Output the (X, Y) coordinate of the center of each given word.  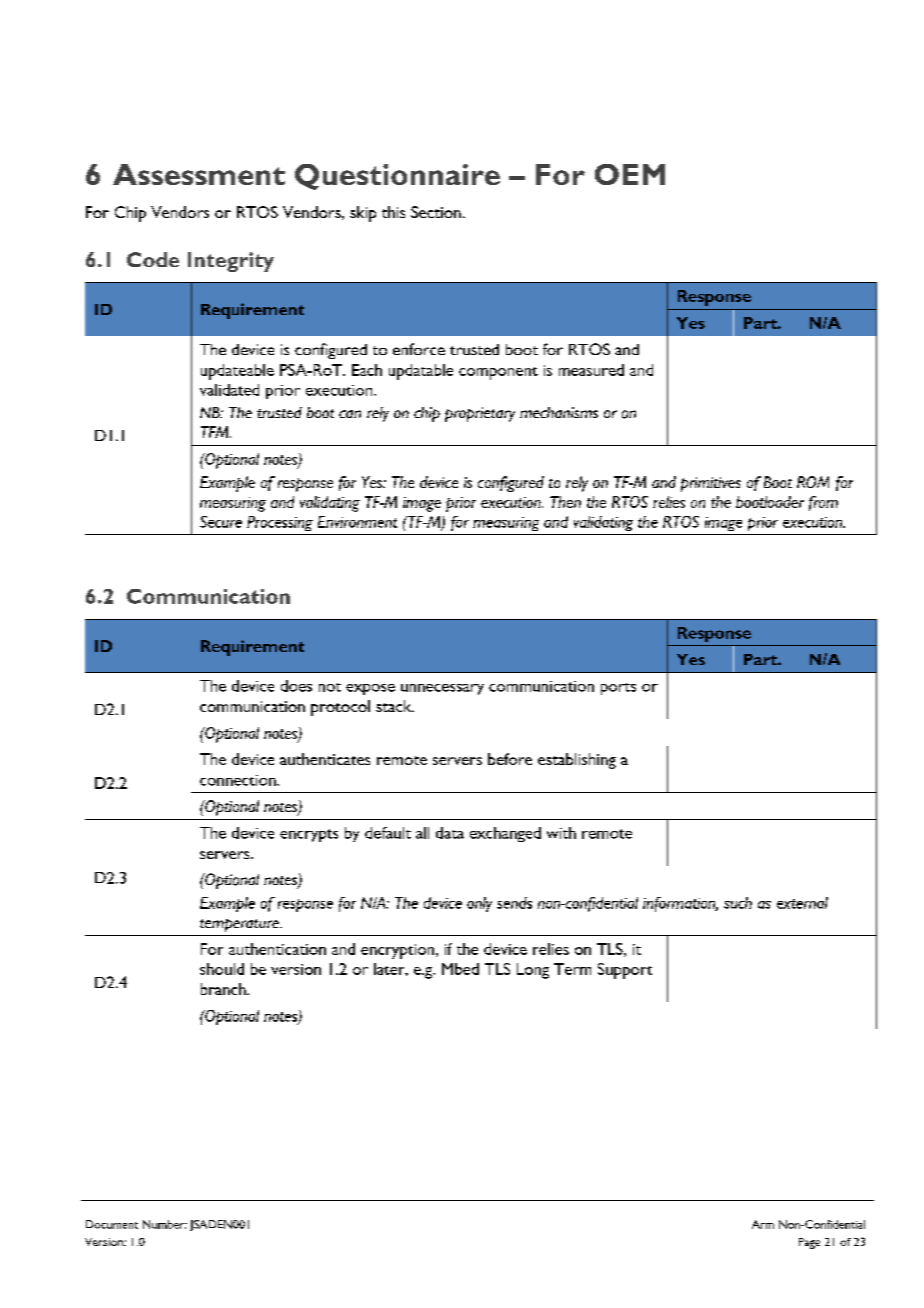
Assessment (199, 174)
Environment (357, 522)
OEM (630, 174)
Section (436, 212)
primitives (711, 484)
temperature (240, 925)
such (738, 903)
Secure (221, 522)
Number (165, 1224)
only (479, 904)
